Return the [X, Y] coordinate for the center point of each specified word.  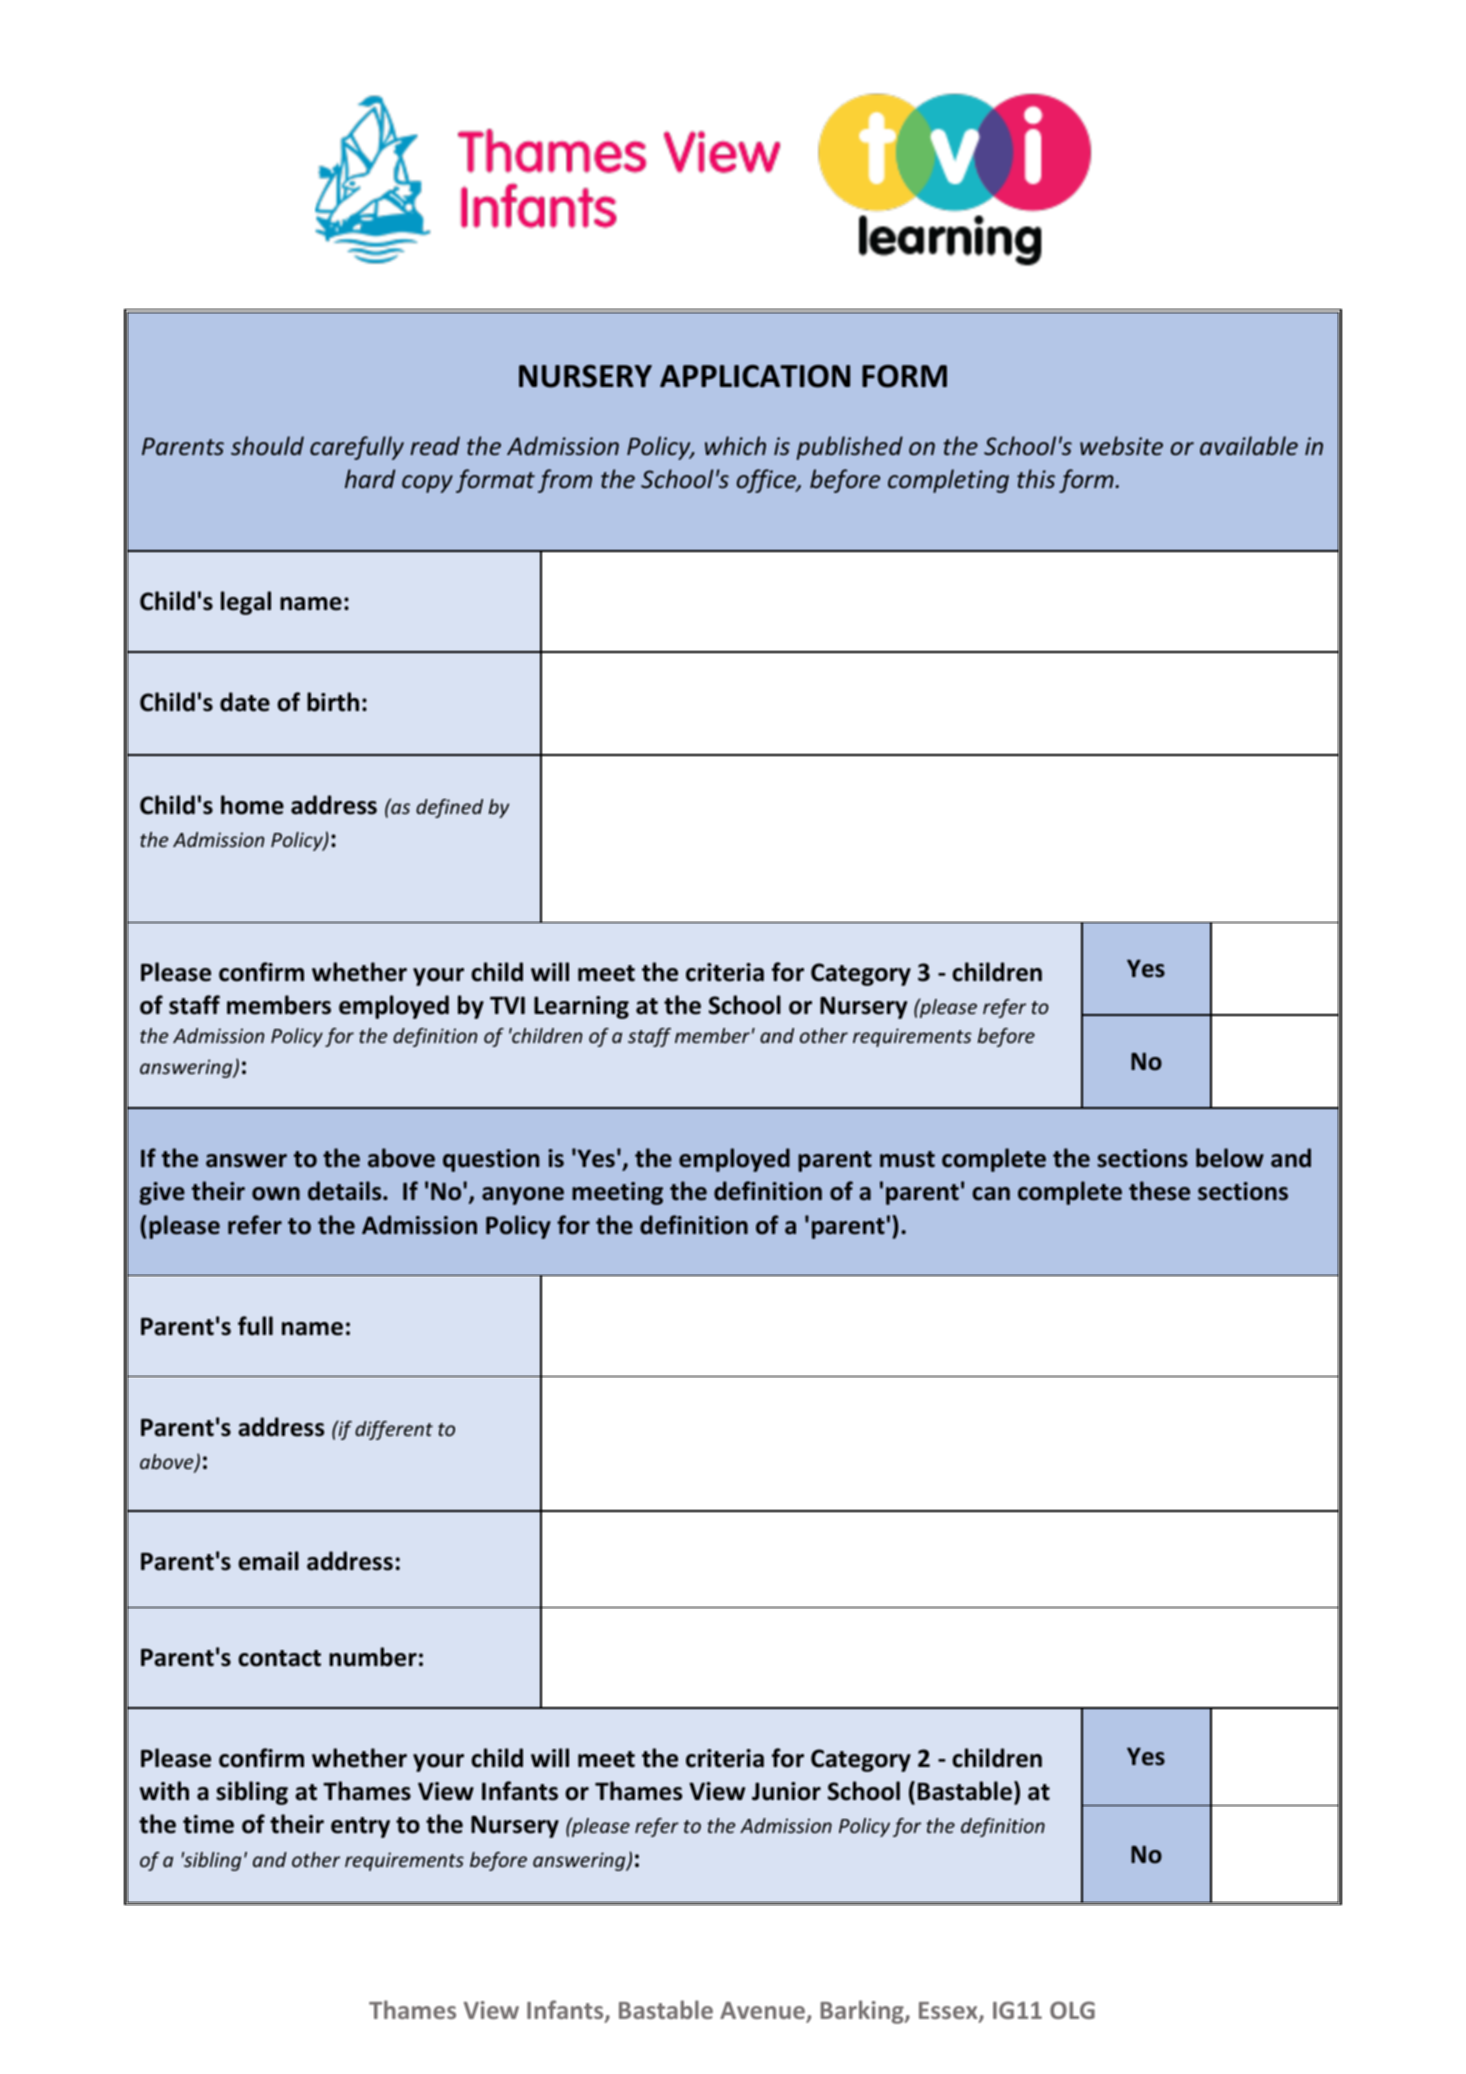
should [267, 445]
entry [360, 1827]
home [252, 805]
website [1121, 446]
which [735, 445]
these [1159, 1191]
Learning [581, 1007]
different [394, 1430]
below [1230, 1158]
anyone [523, 1196]
